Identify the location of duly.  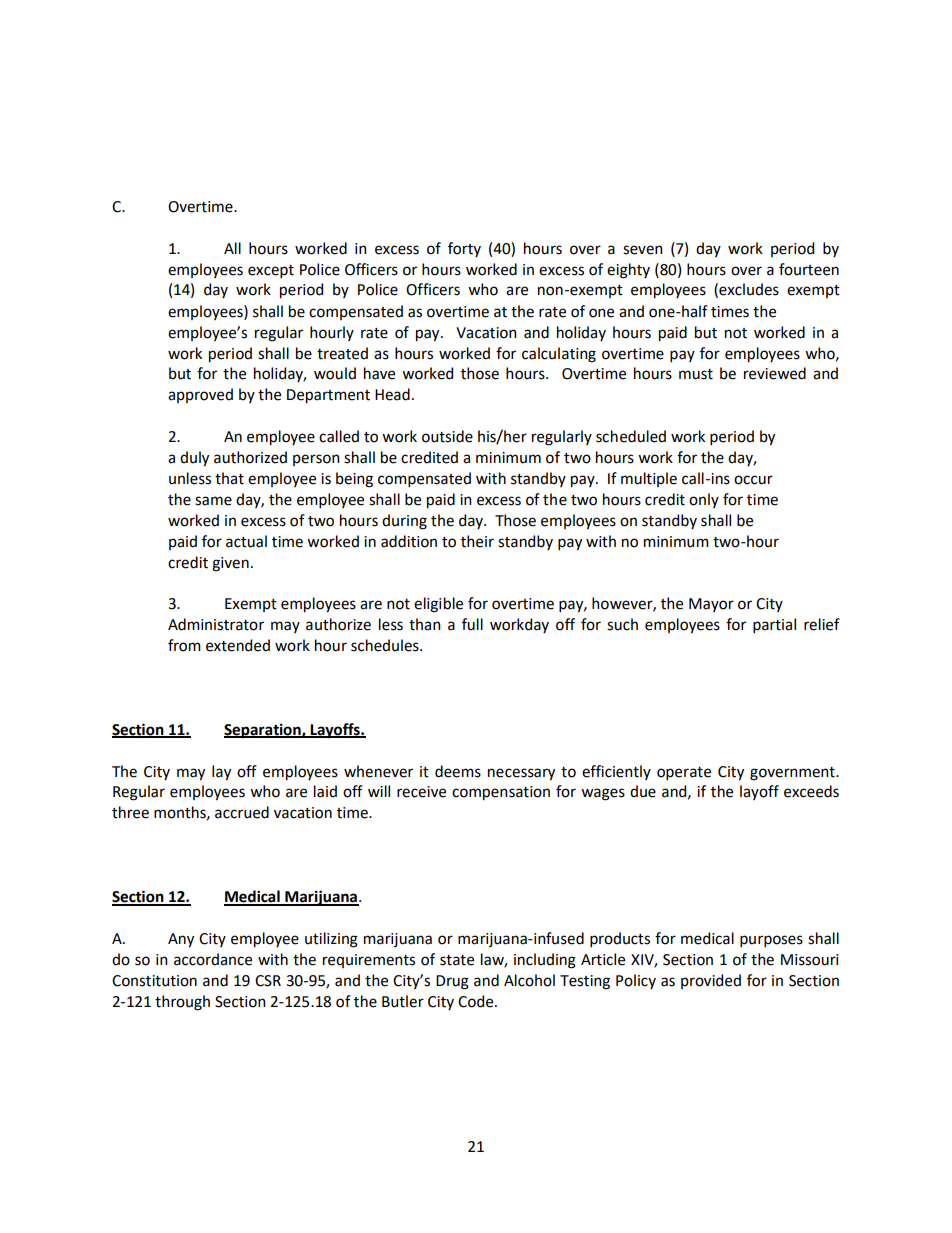
(194, 459).
